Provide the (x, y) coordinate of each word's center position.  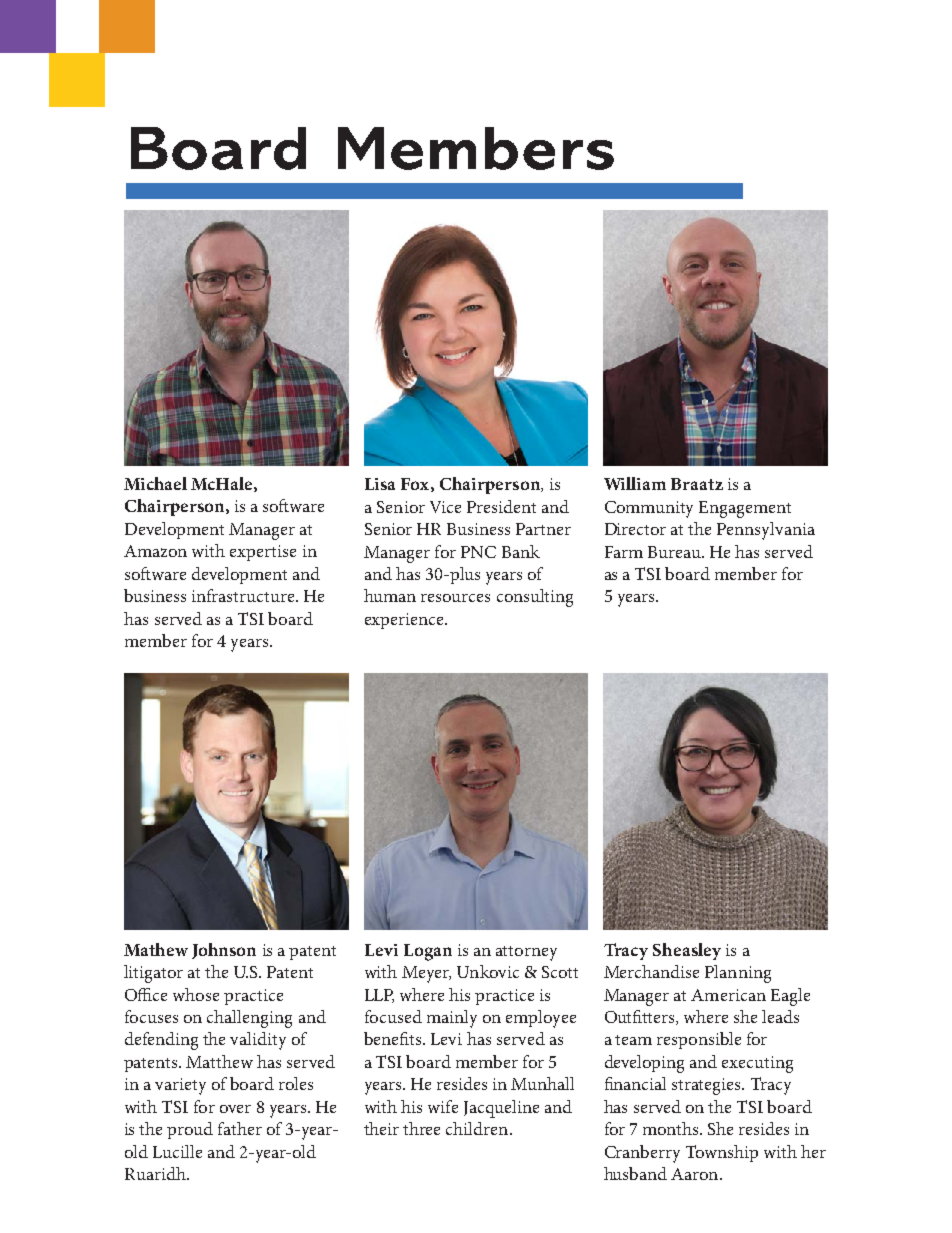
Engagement (745, 509)
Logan (428, 952)
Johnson (224, 951)
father (240, 1128)
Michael (155, 483)
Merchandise (651, 971)
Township (722, 1153)
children (478, 1128)
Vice (445, 507)
